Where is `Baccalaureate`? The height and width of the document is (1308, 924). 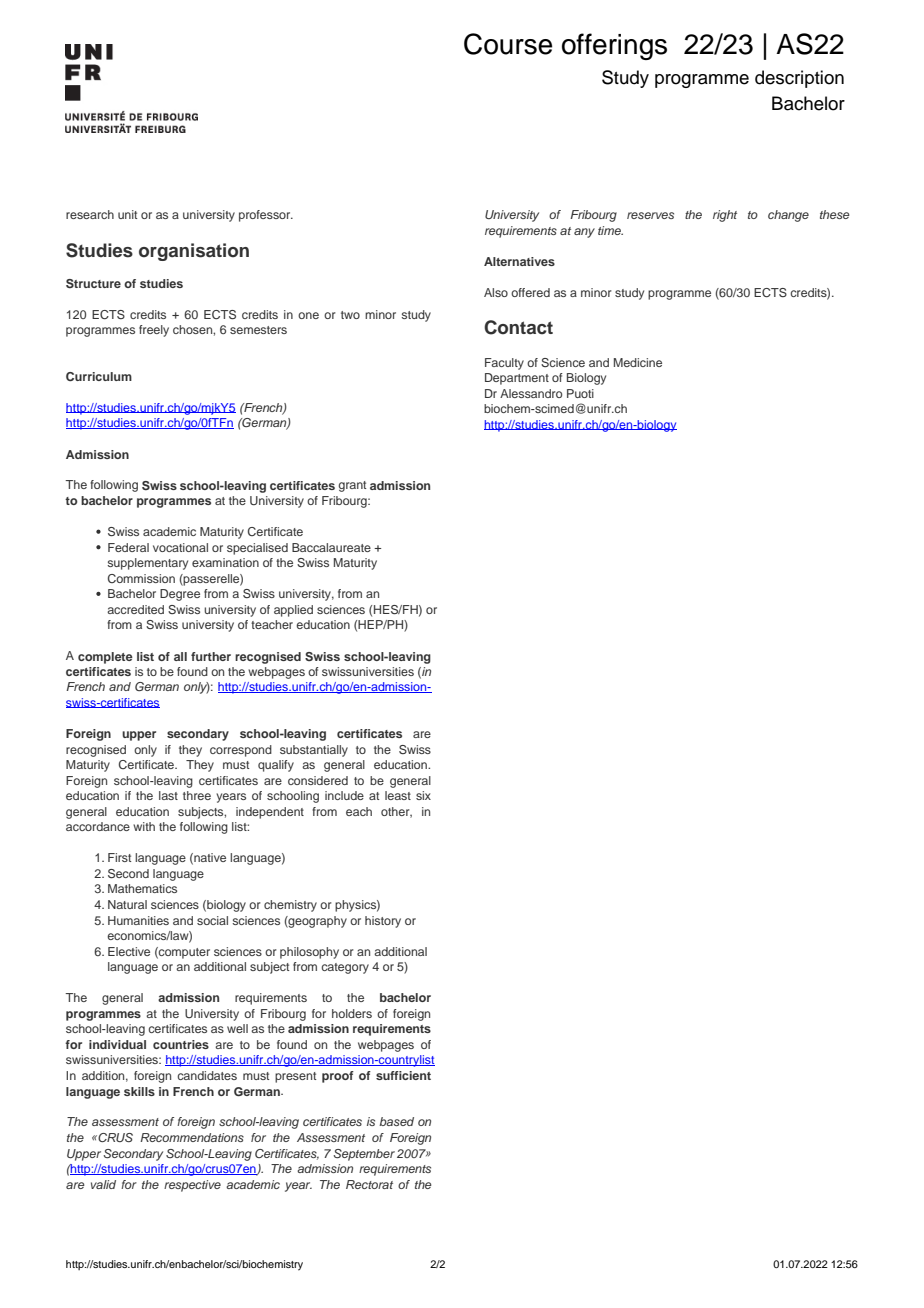 Baccalaureate is located at coordinates (331, 547).
